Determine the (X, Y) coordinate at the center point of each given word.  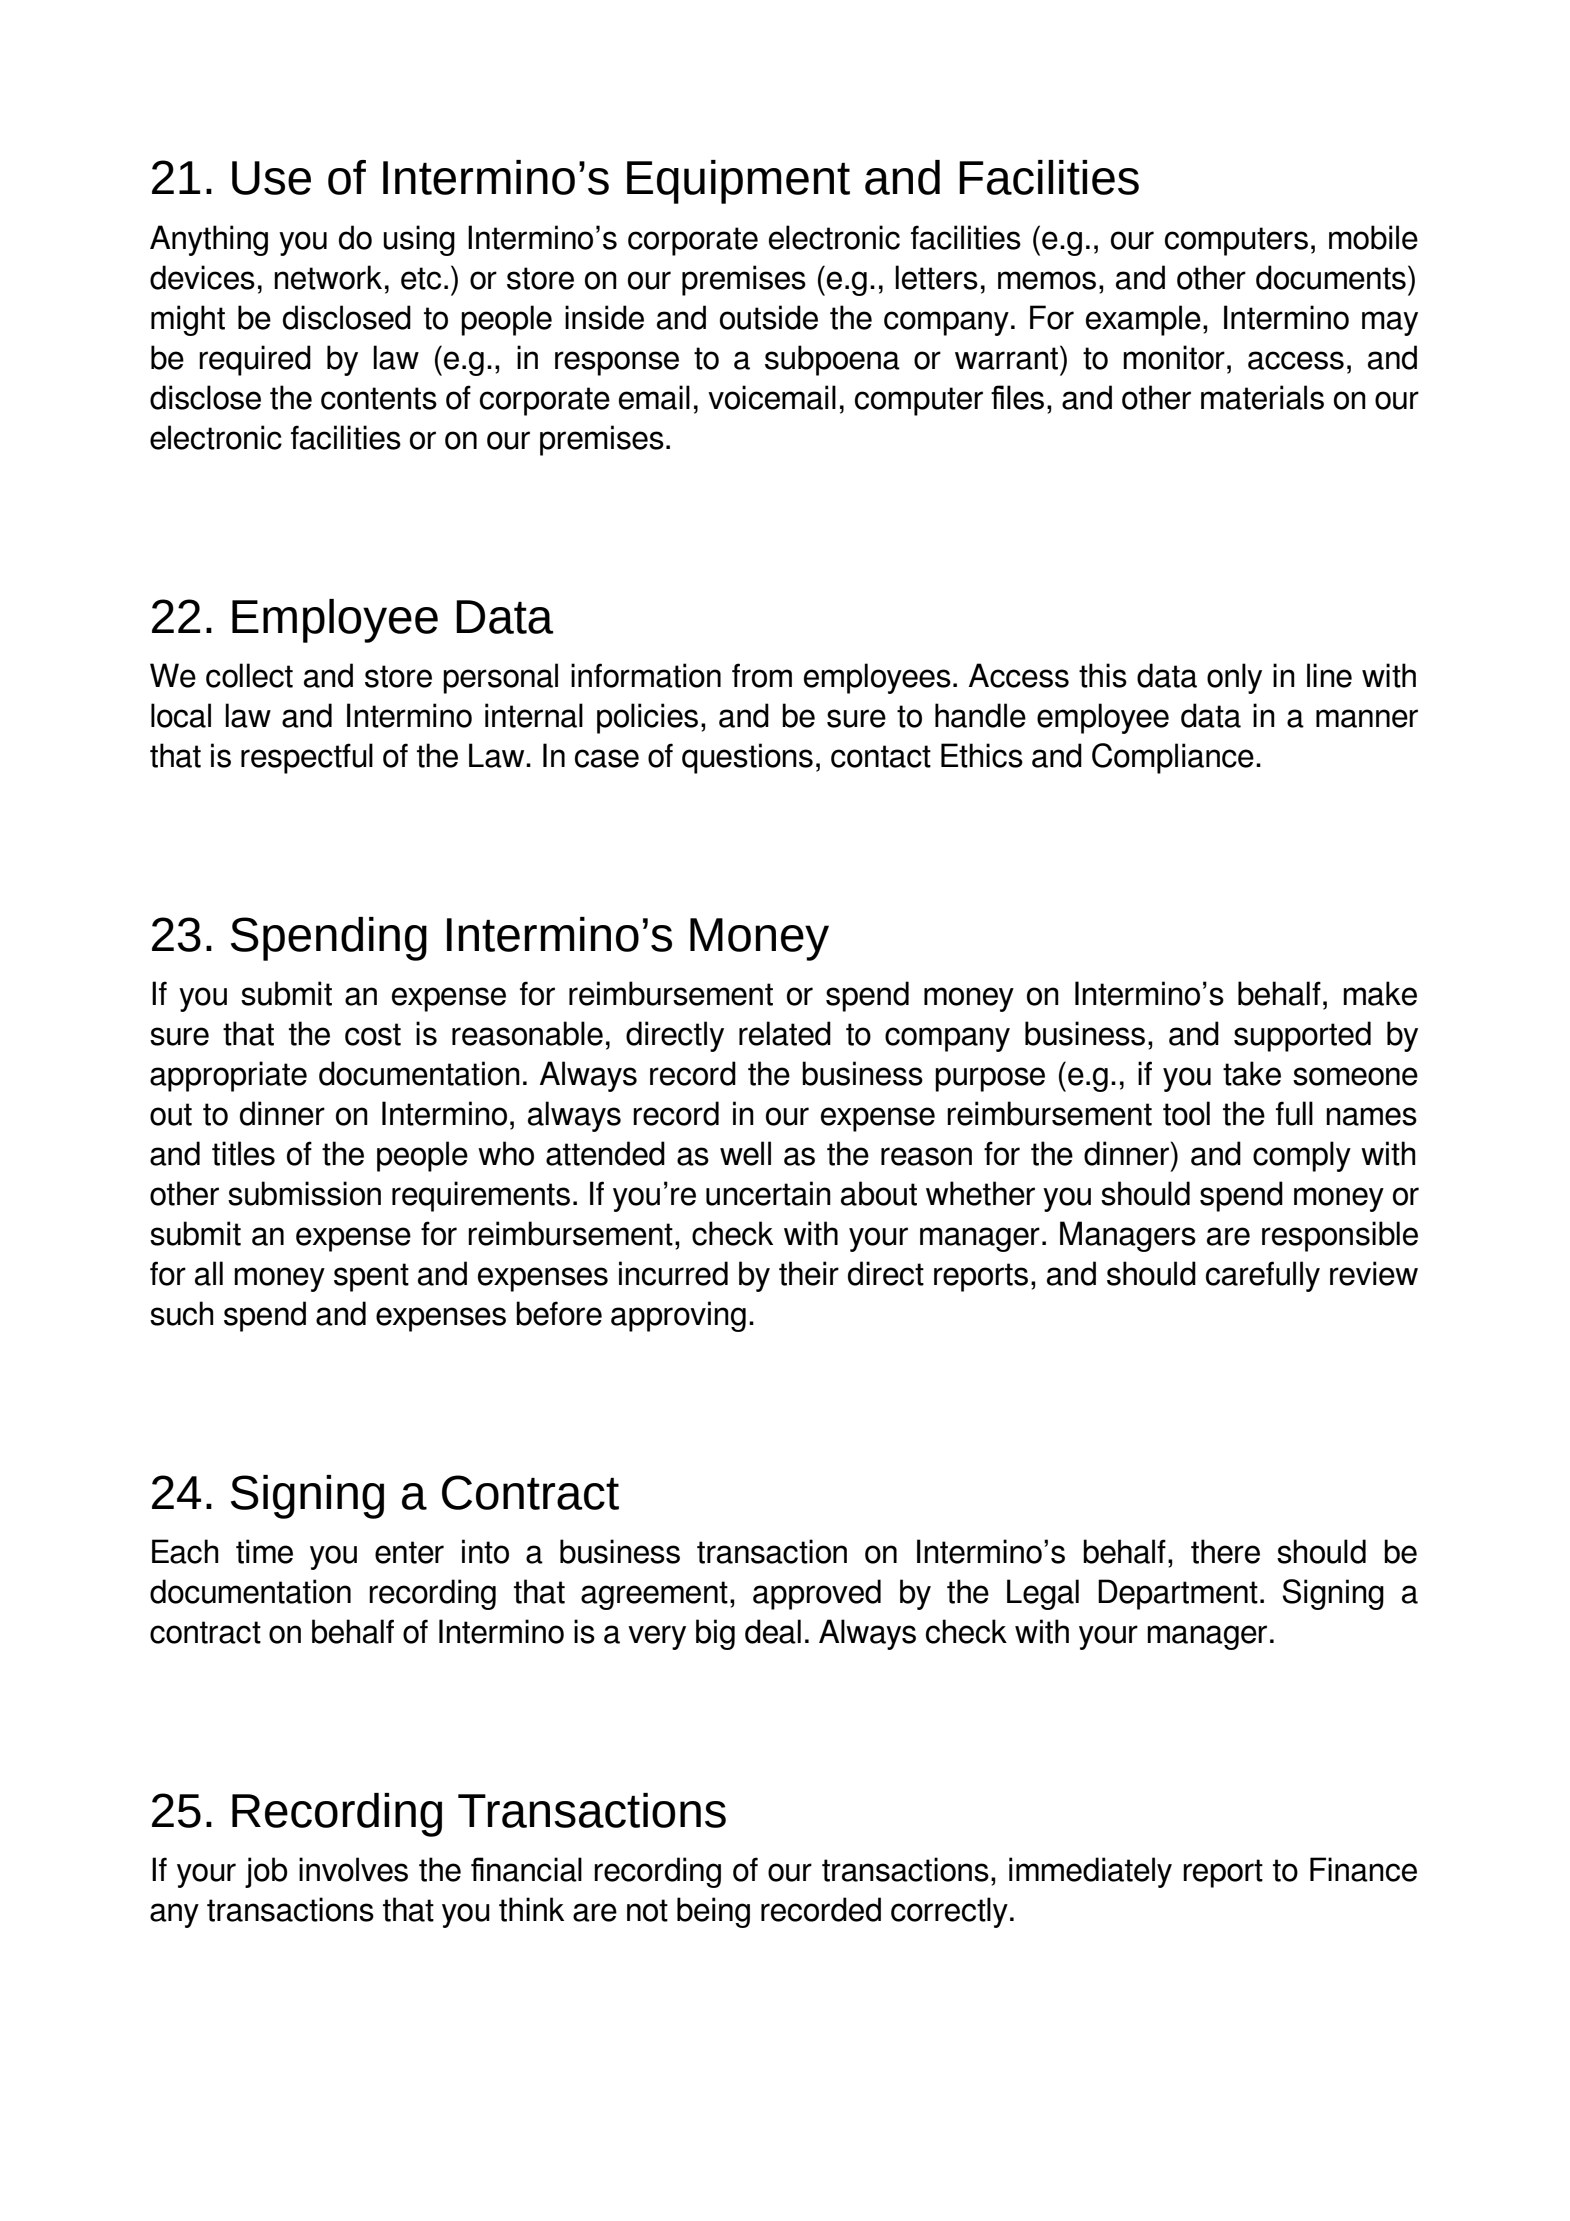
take (1252, 1073)
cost (373, 1034)
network (328, 277)
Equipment (738, 182)
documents (1331, 277)
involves (353, 1869)
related (785, 1033)
